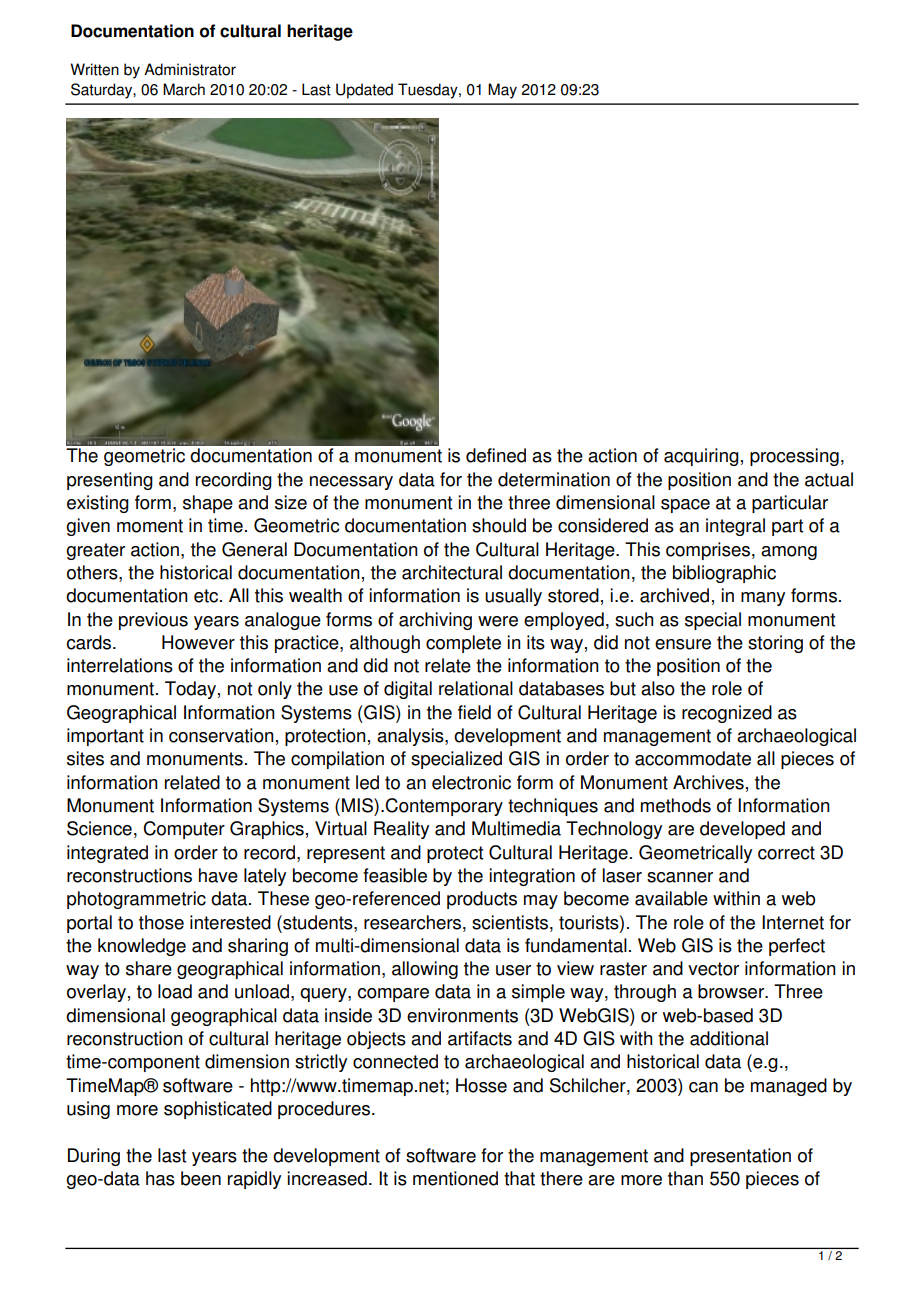 The image size is (924, 1308). Describe the element at coordinates (740, 1157) in the screenshot. I see `presentation` at that location.
